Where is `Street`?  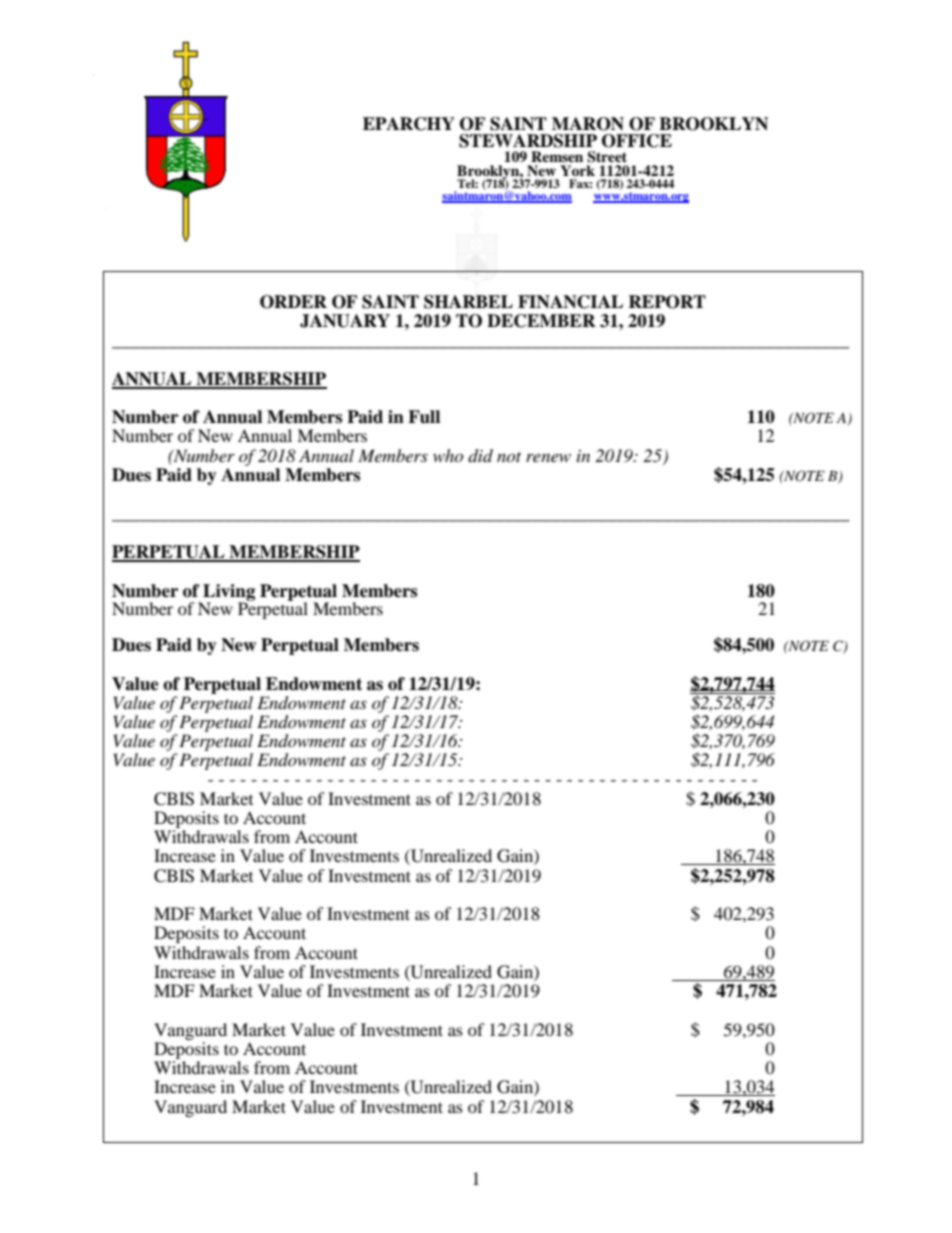 Street is located at coordinates (607, 157).
